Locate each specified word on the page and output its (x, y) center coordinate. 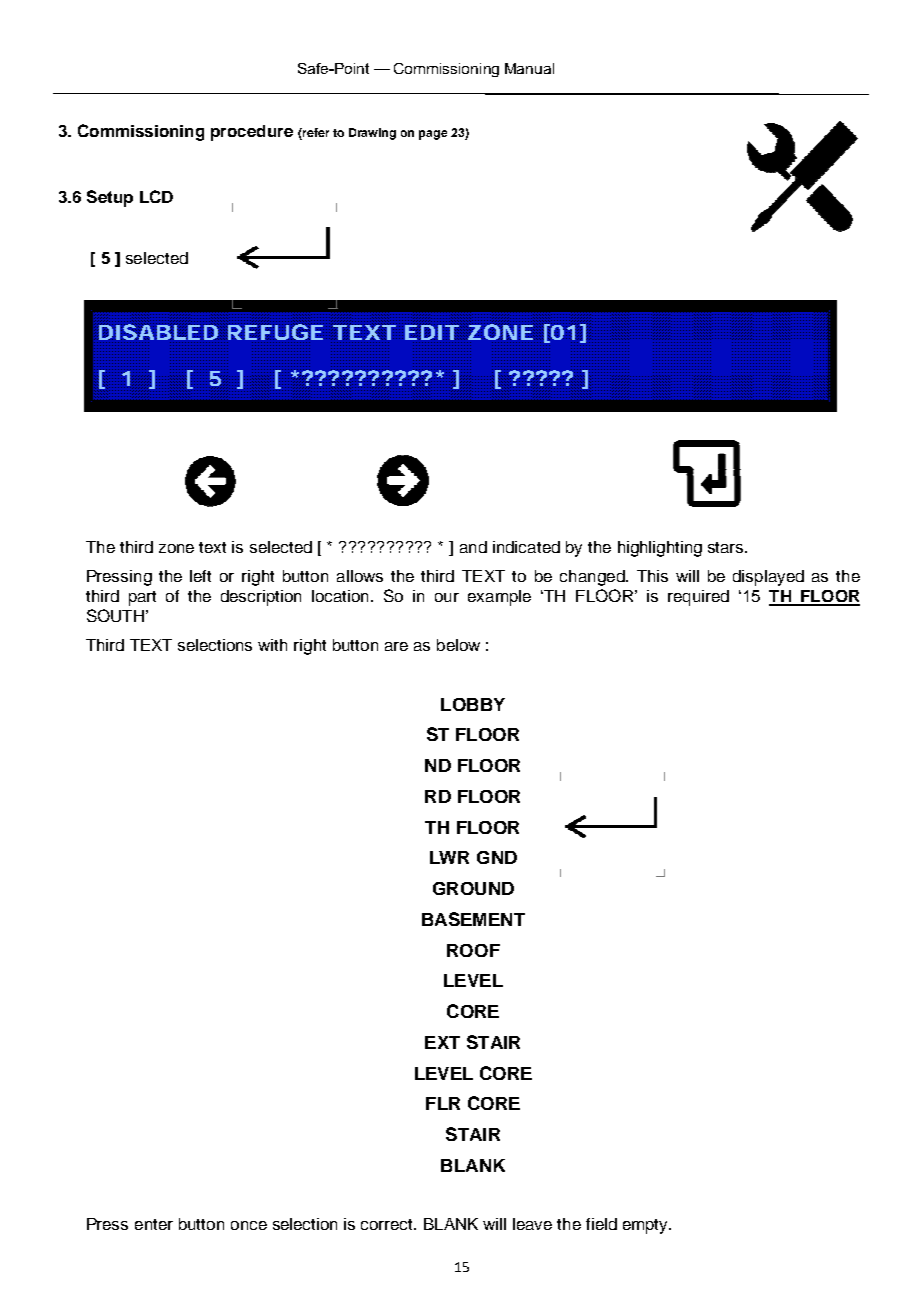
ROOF (473, 950)
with (272, 645)
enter (154, 1224)
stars (727, 547)
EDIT (432, 333)
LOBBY (473, 704)
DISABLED (158, 333)
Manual (529, 68)
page (433, 135)
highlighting (660, 549)
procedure (252, 133)
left (200, 576)
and (473, 547)
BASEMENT (473, 919)
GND (497, 857)
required (698, 598)
